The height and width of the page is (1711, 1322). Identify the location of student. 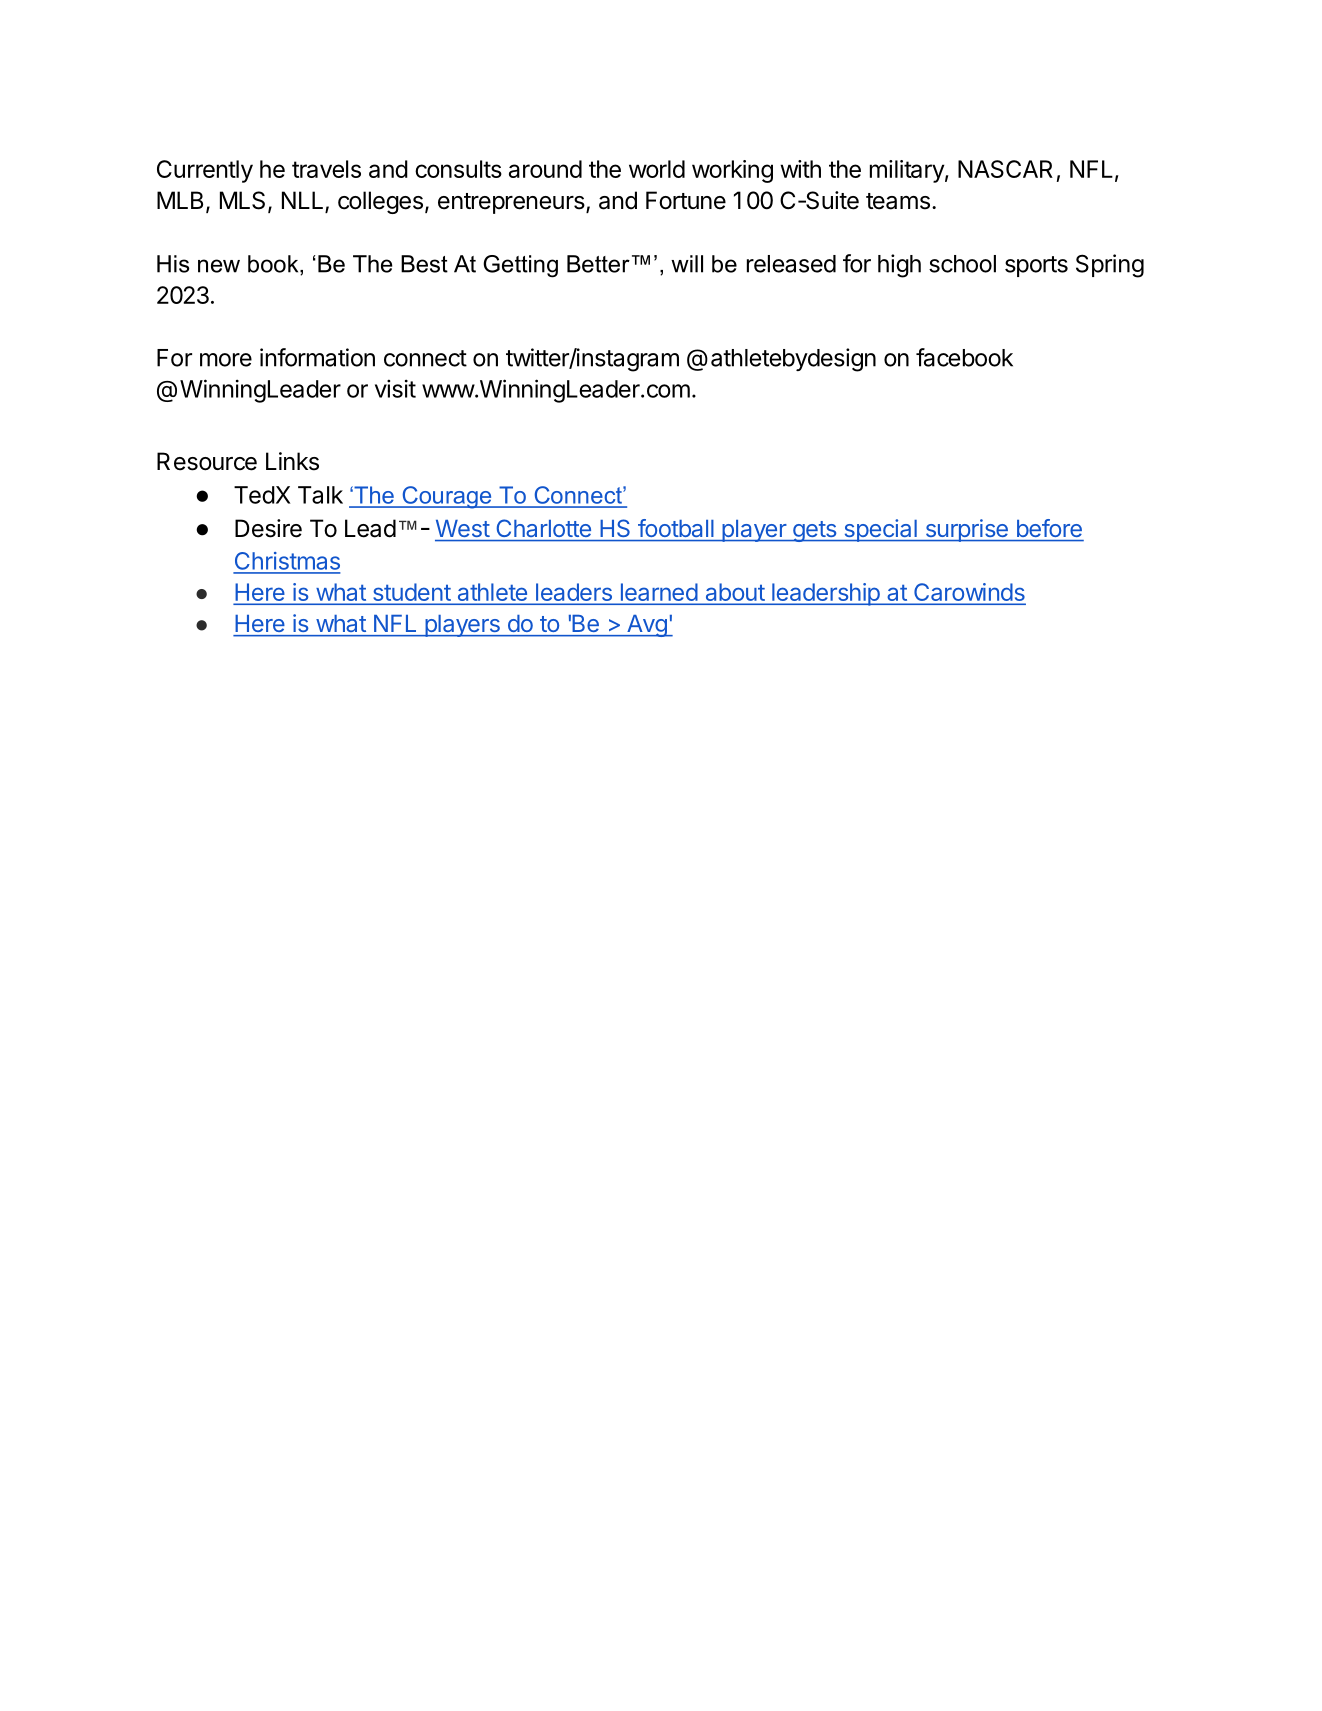
(411, 593).
